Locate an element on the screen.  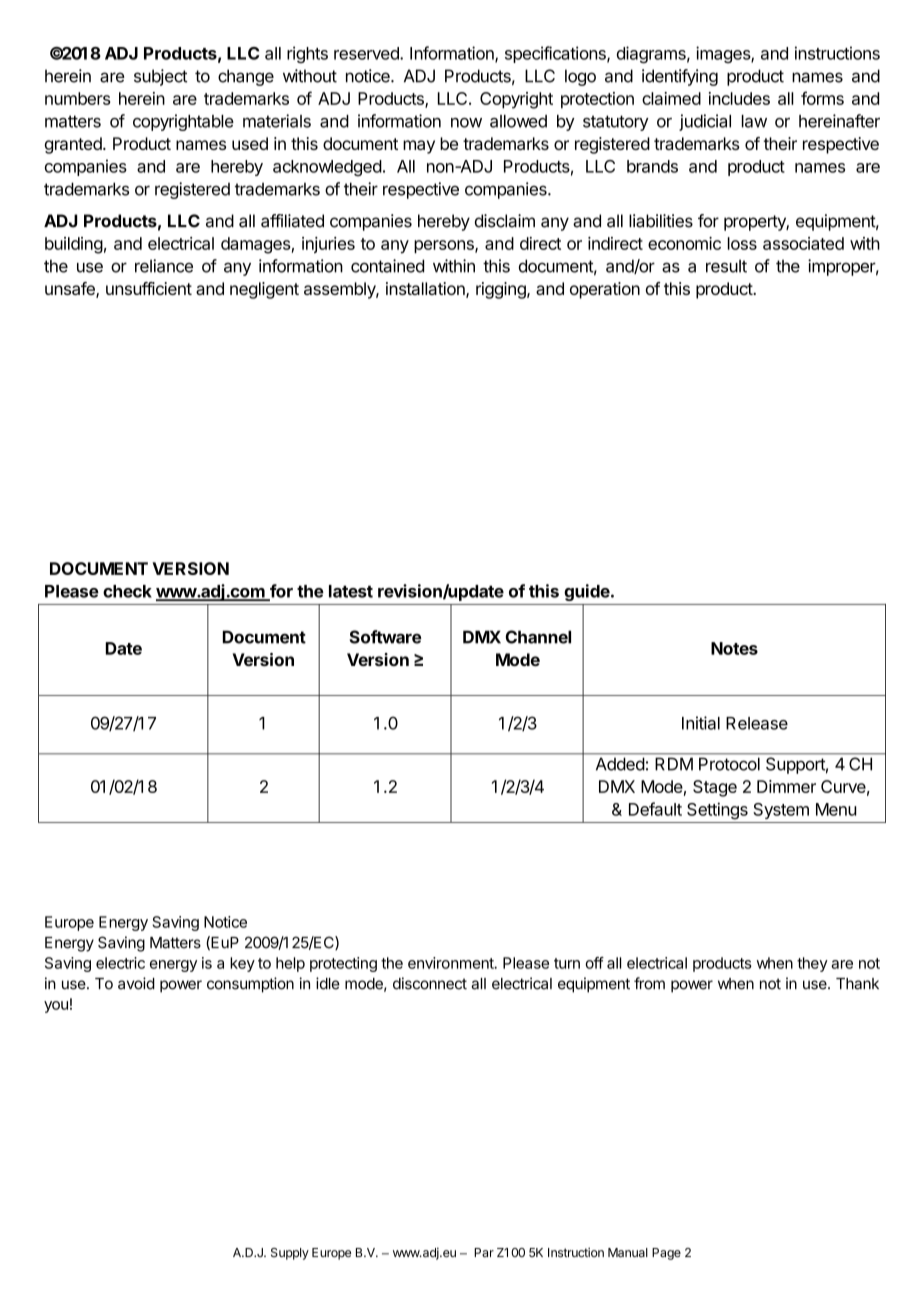
disconnect is located at coordinates (430, 983).
